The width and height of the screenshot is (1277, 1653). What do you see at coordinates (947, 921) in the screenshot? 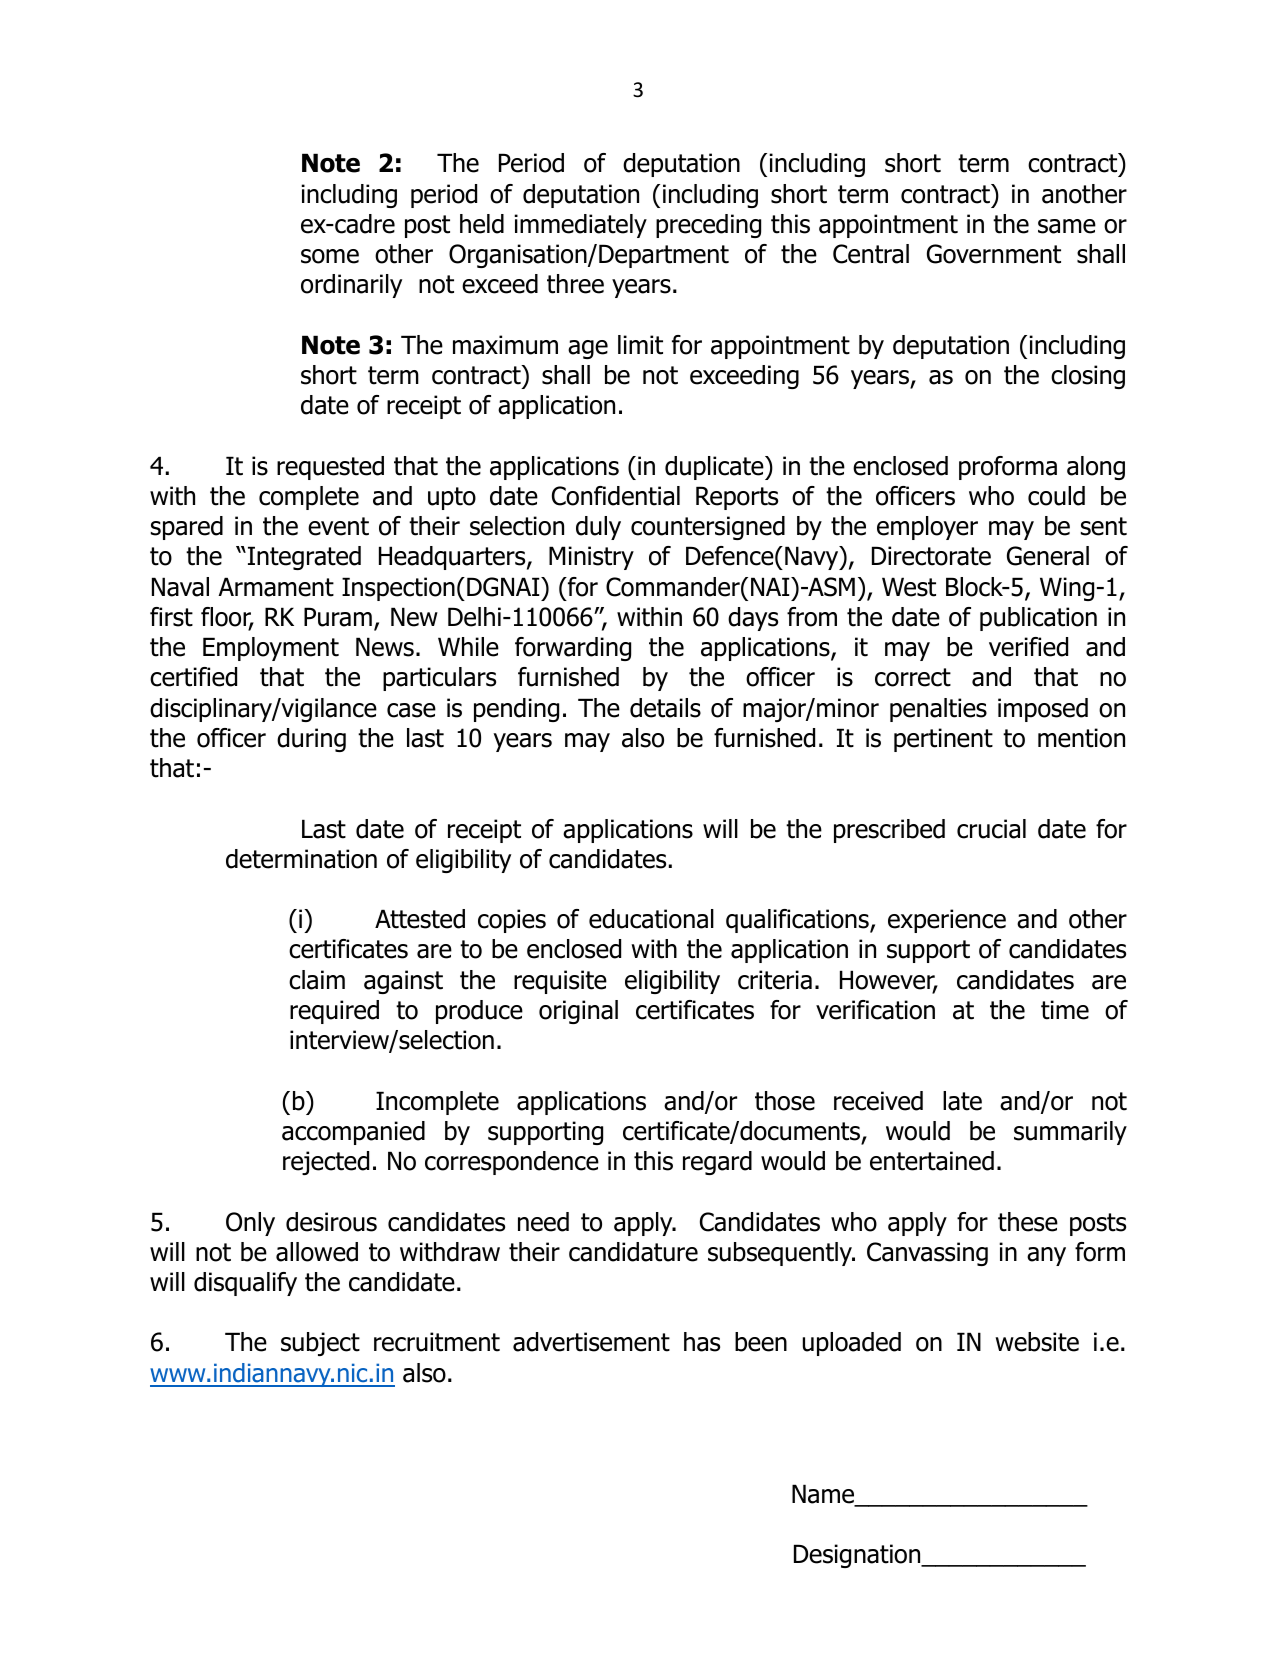
I see `experience` at bounding box center [947, 921].
